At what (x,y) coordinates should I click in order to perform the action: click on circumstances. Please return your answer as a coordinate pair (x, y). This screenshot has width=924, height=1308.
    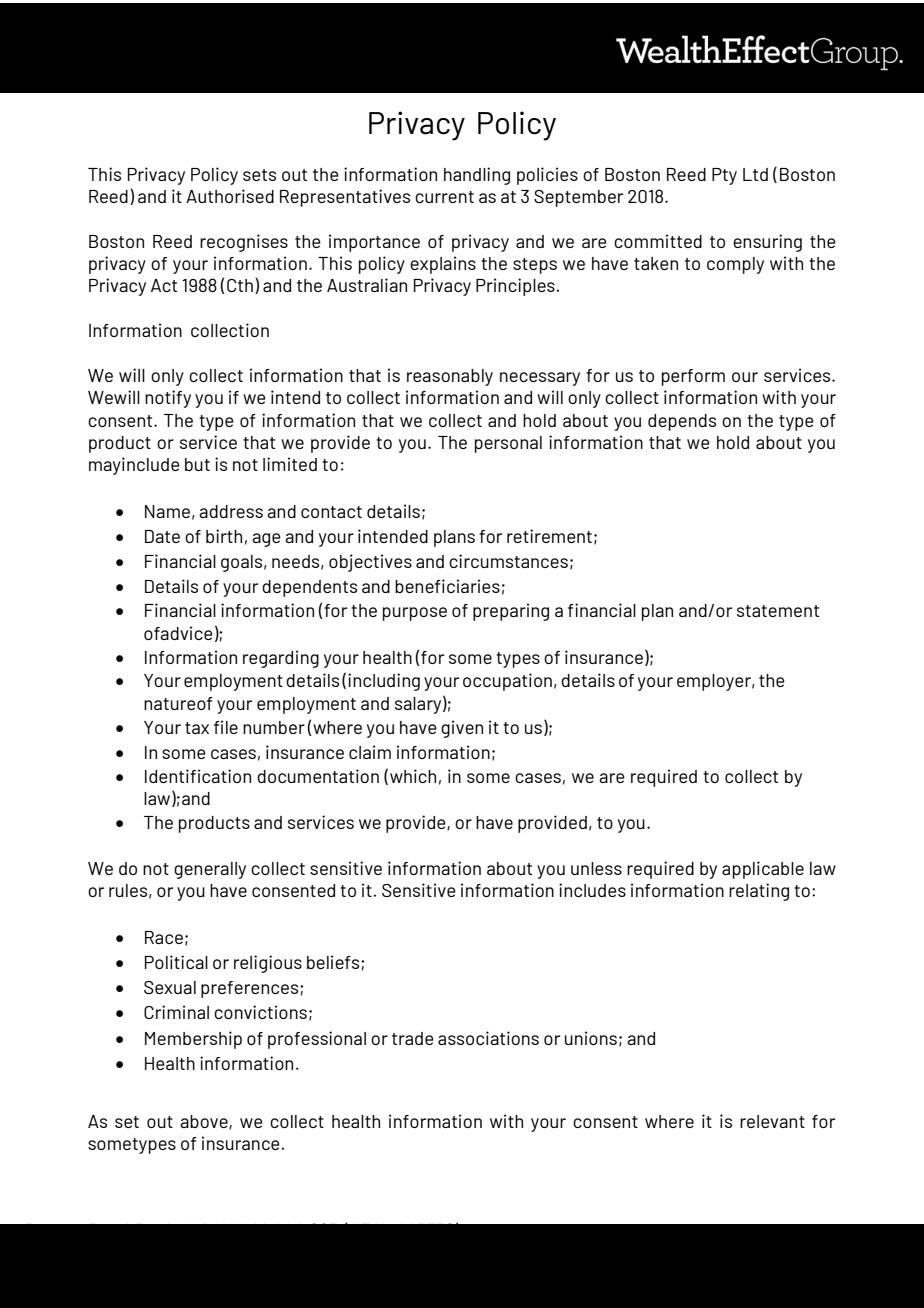
    Looking at the image, I should click on (508, 561).
